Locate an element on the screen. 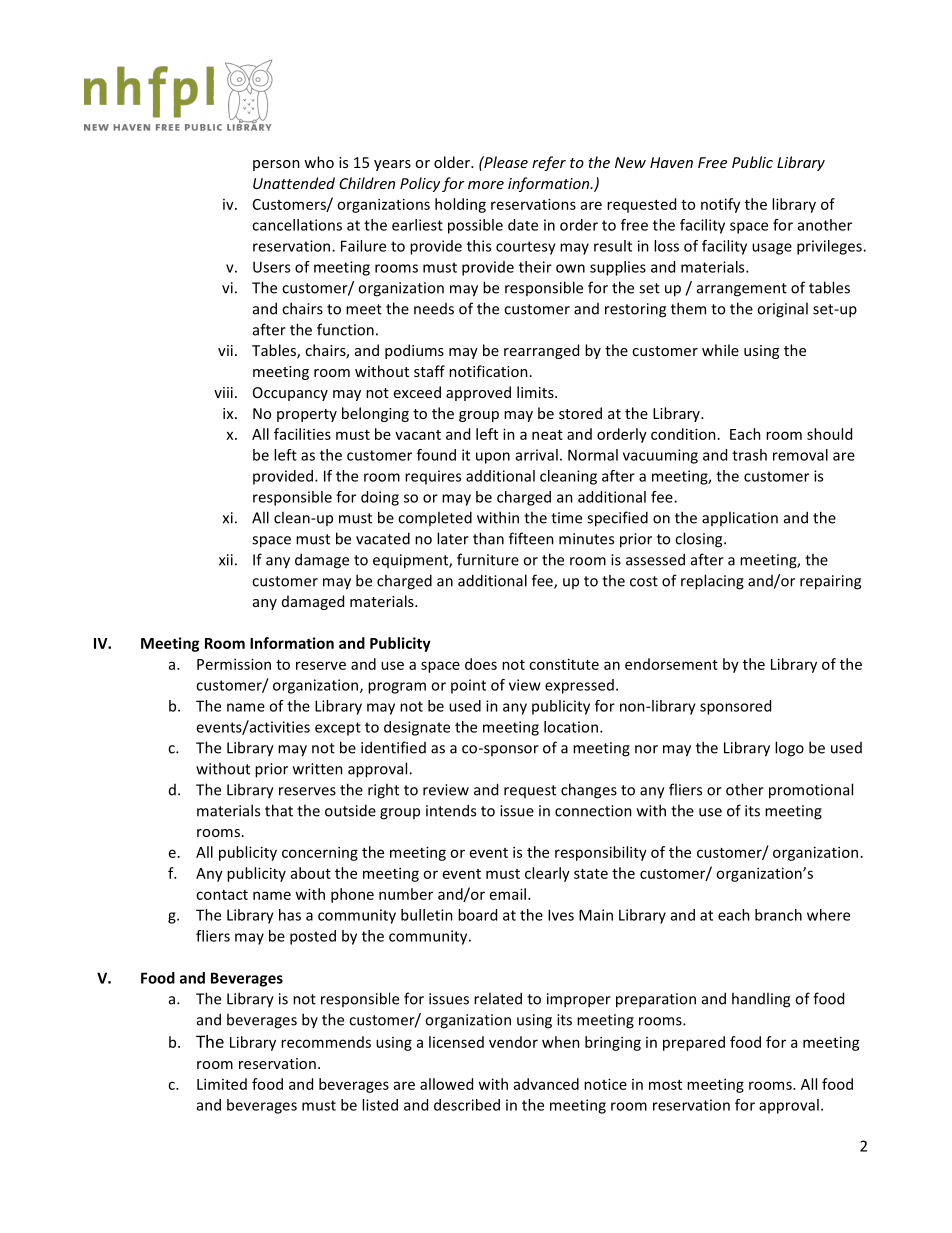 The height and width of the screenshot is (1233, 952). Permission is located at coordinates (234, 664).
